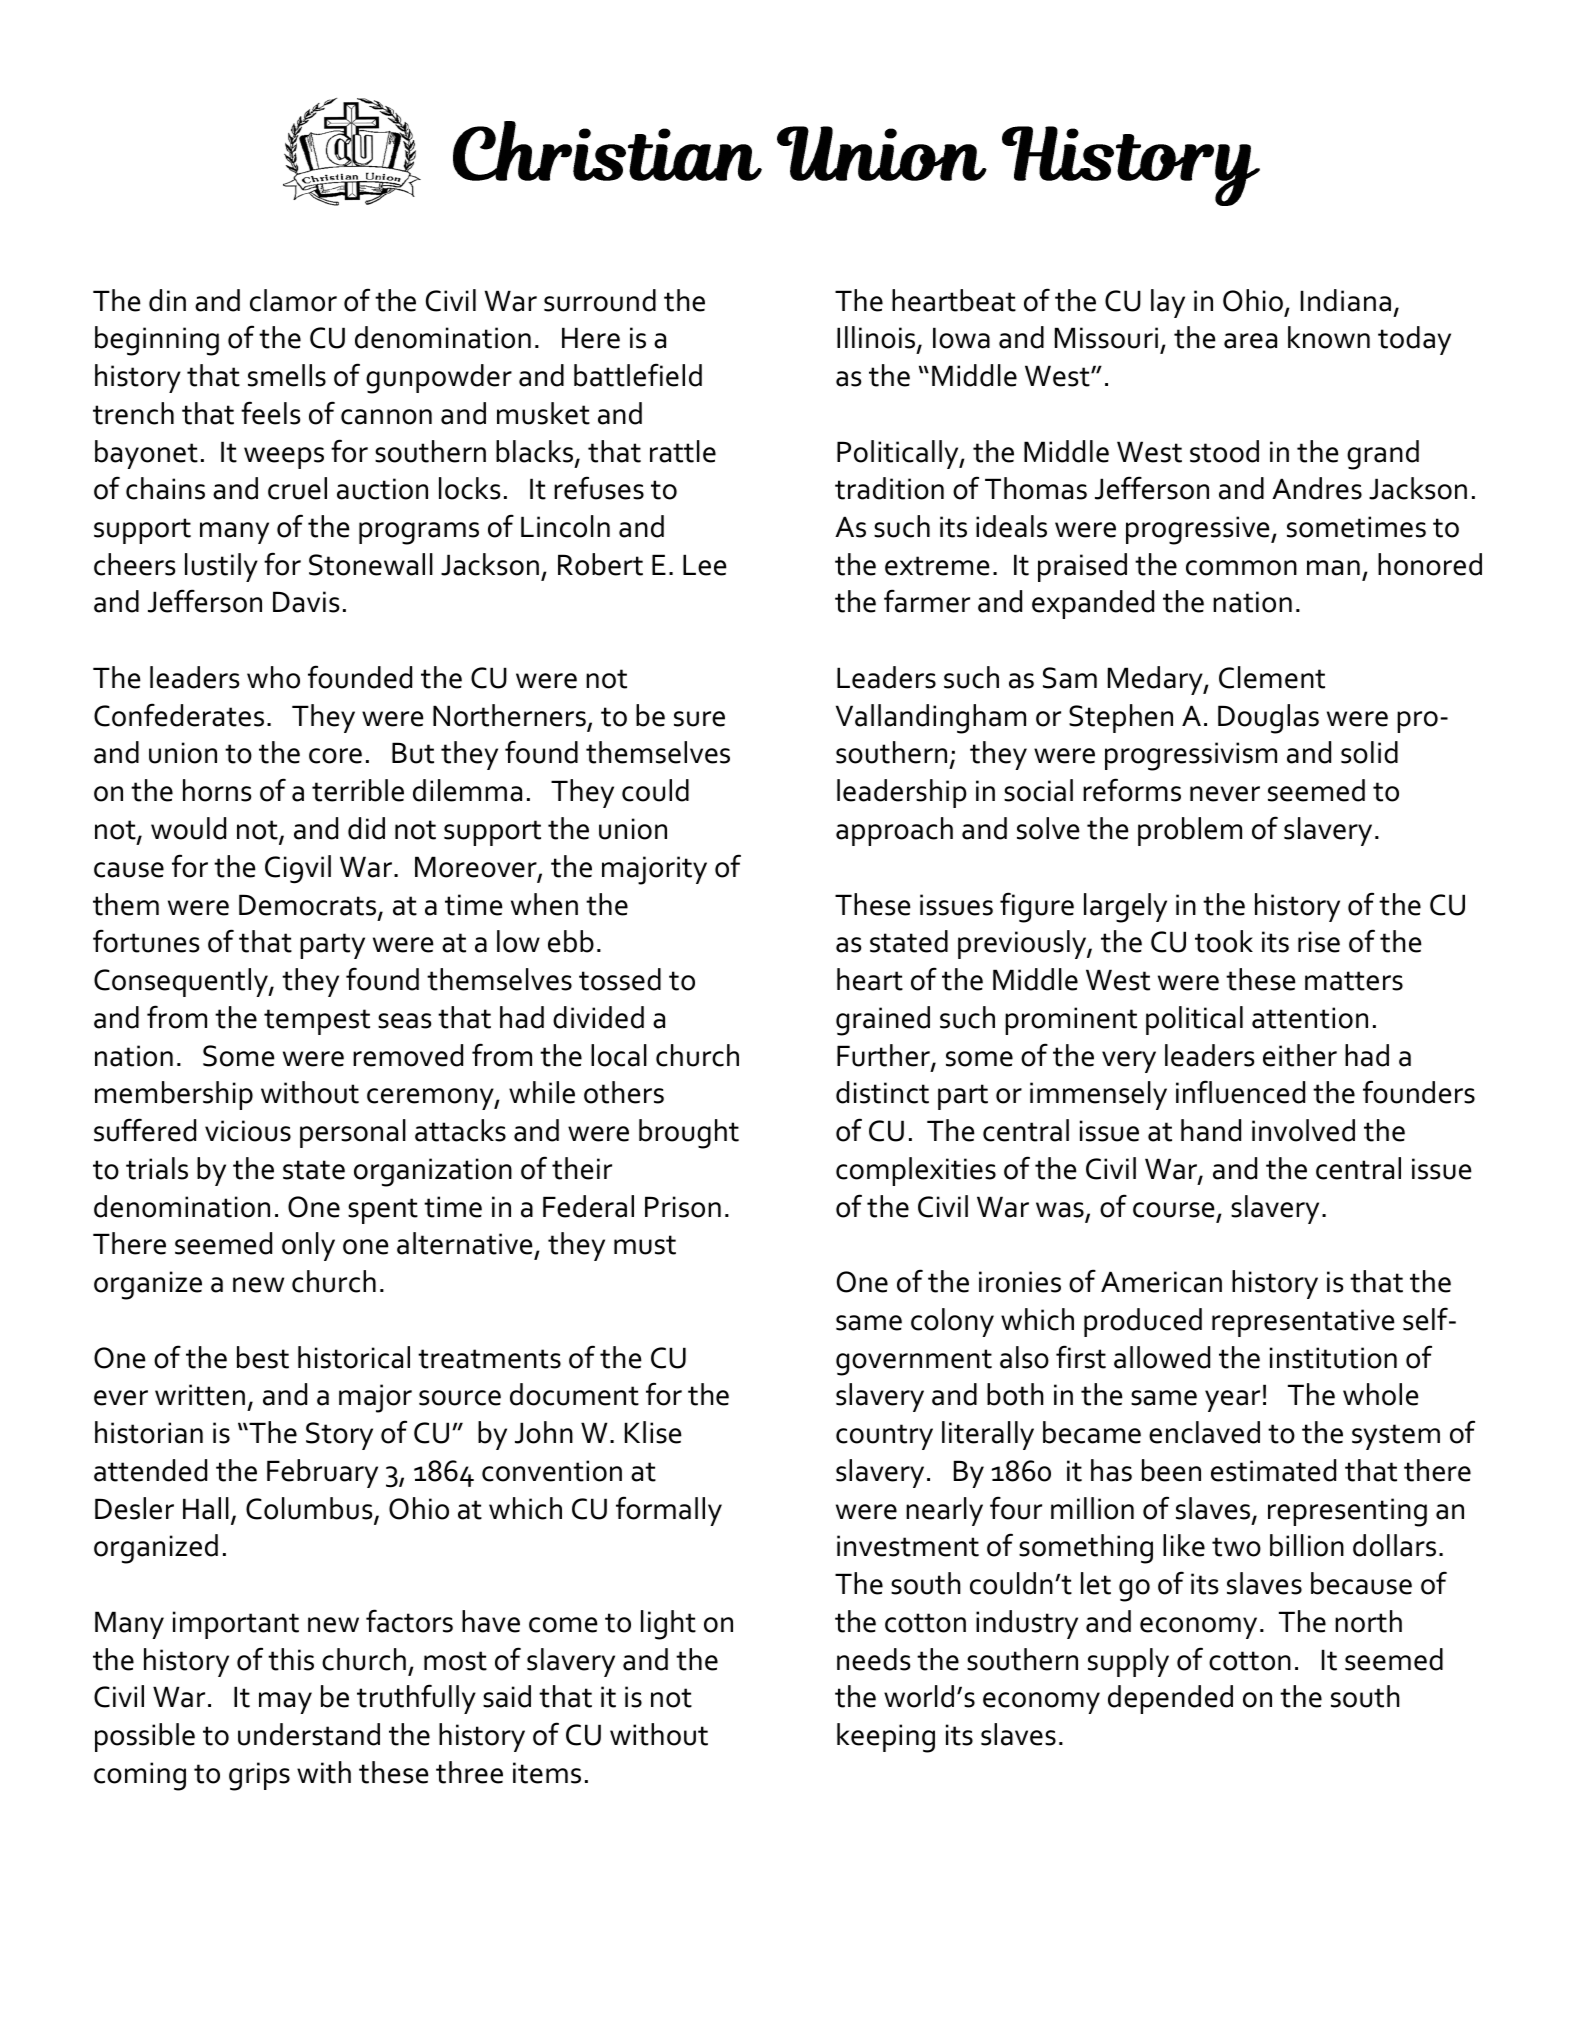  Describe the element at coordinates (645, 1245) in the image. I see `must` at that location.
